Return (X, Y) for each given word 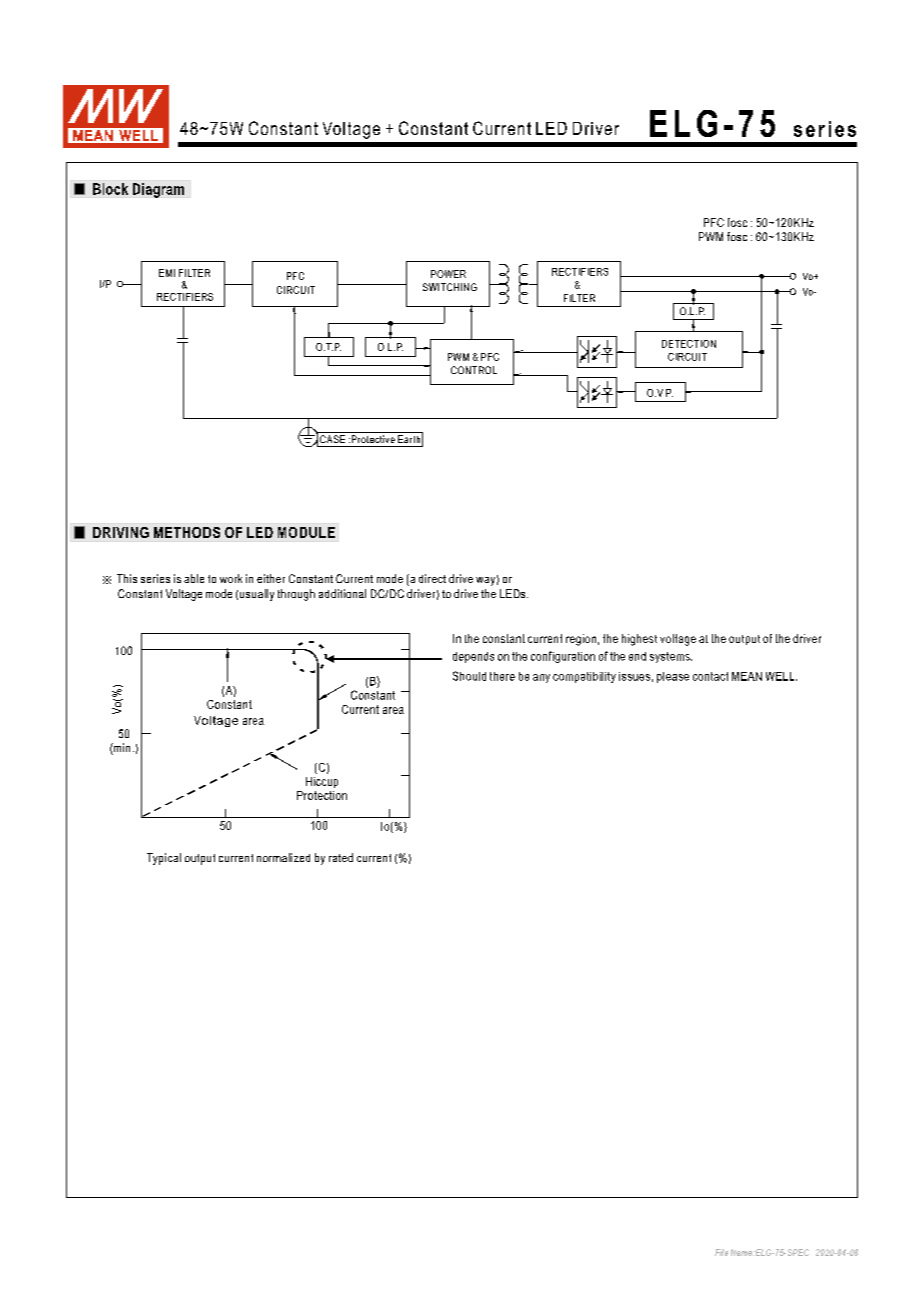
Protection (322, 795)
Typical (164, 859)
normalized (283, 857)
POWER (448, 274)
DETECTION (689, 344)
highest (639, 640)
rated (341, 857)
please (673, 677)
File (721, 1252)
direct (432, 578)
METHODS (187, 532)
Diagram (158, 190)
